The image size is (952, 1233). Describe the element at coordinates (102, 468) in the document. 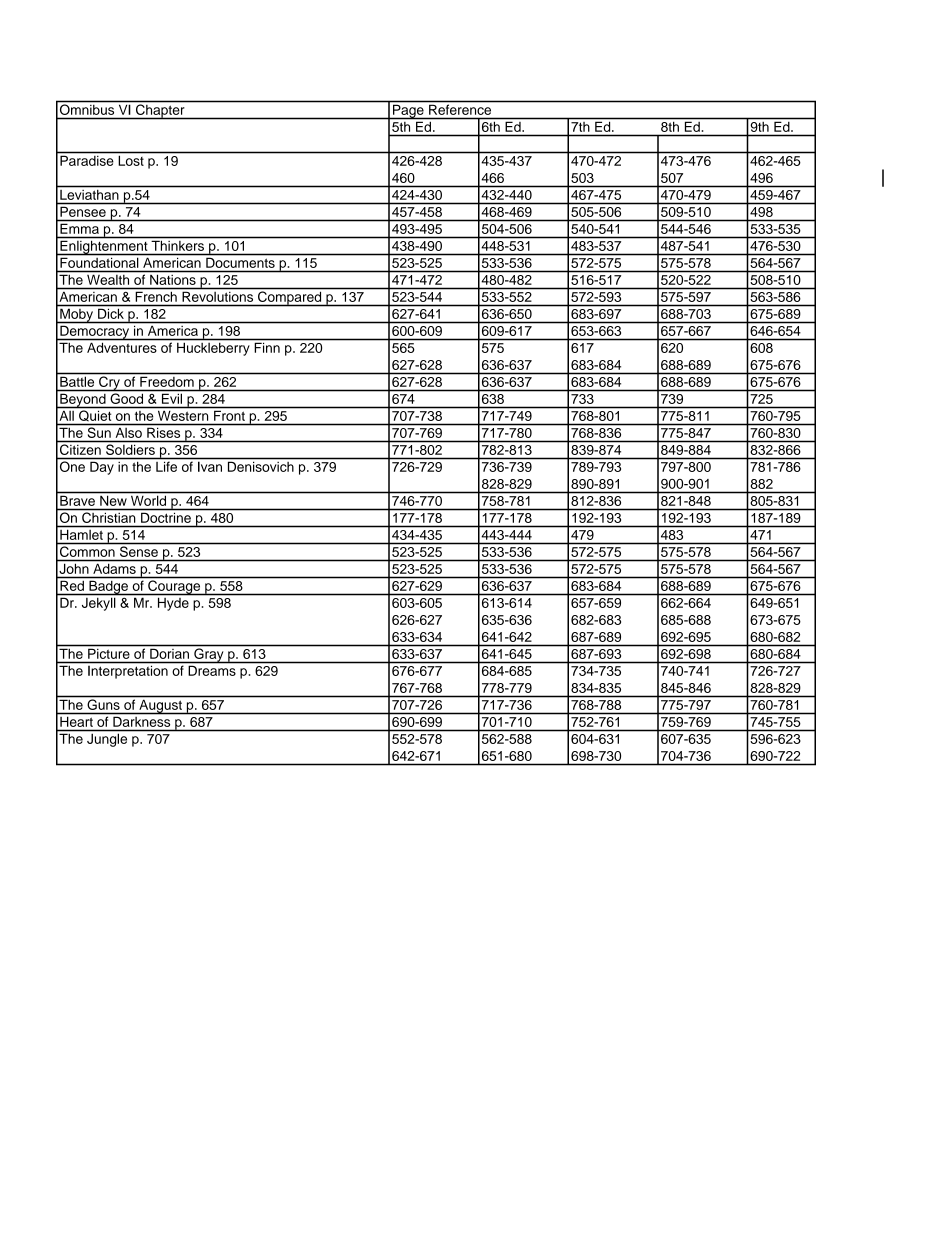

I see `Day` at that location.
